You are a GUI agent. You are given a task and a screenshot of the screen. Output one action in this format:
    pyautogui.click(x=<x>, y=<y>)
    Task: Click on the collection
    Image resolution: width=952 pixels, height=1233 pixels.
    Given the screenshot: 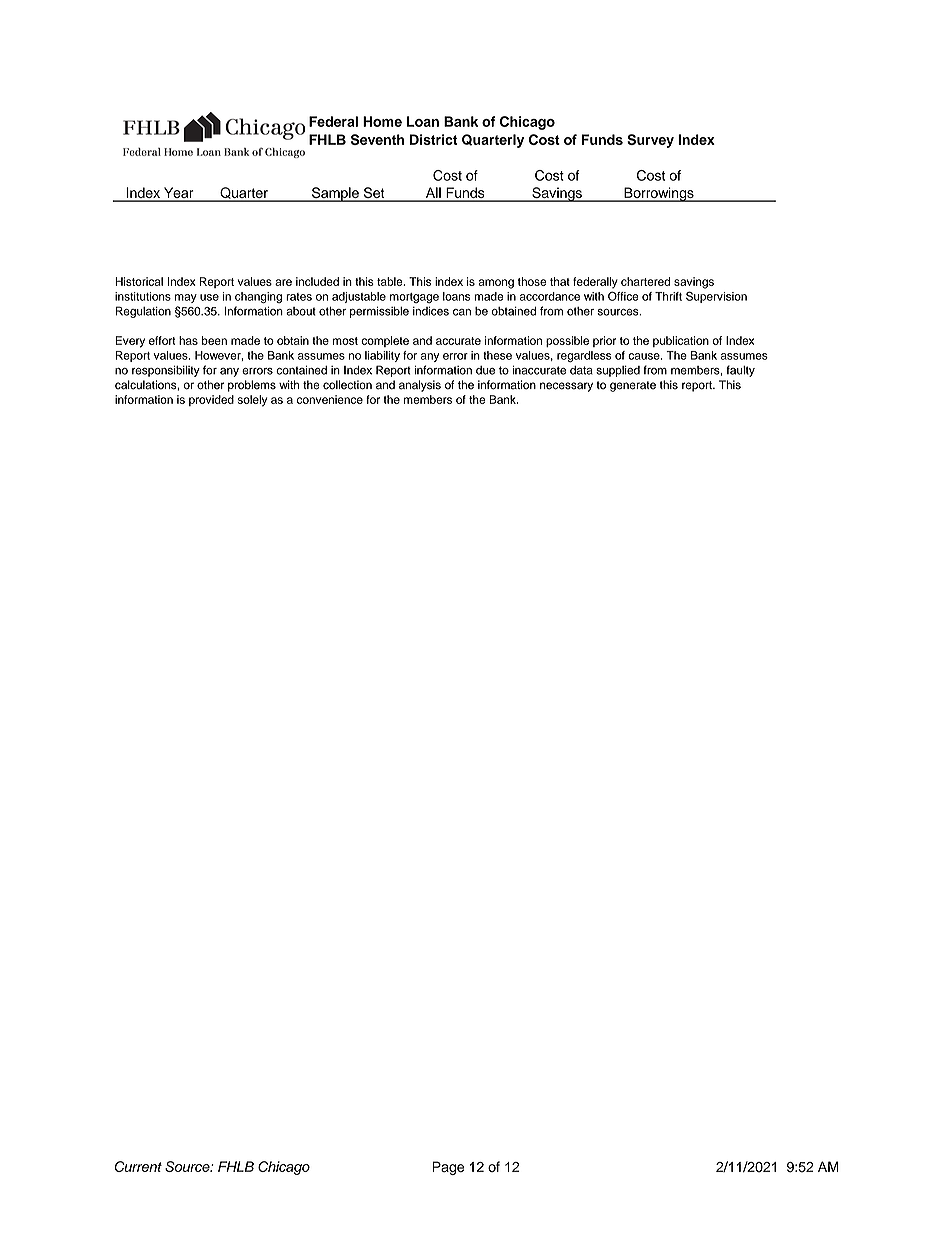 What is the action you would take?
    pyautogui.click(x=347, y=385)
